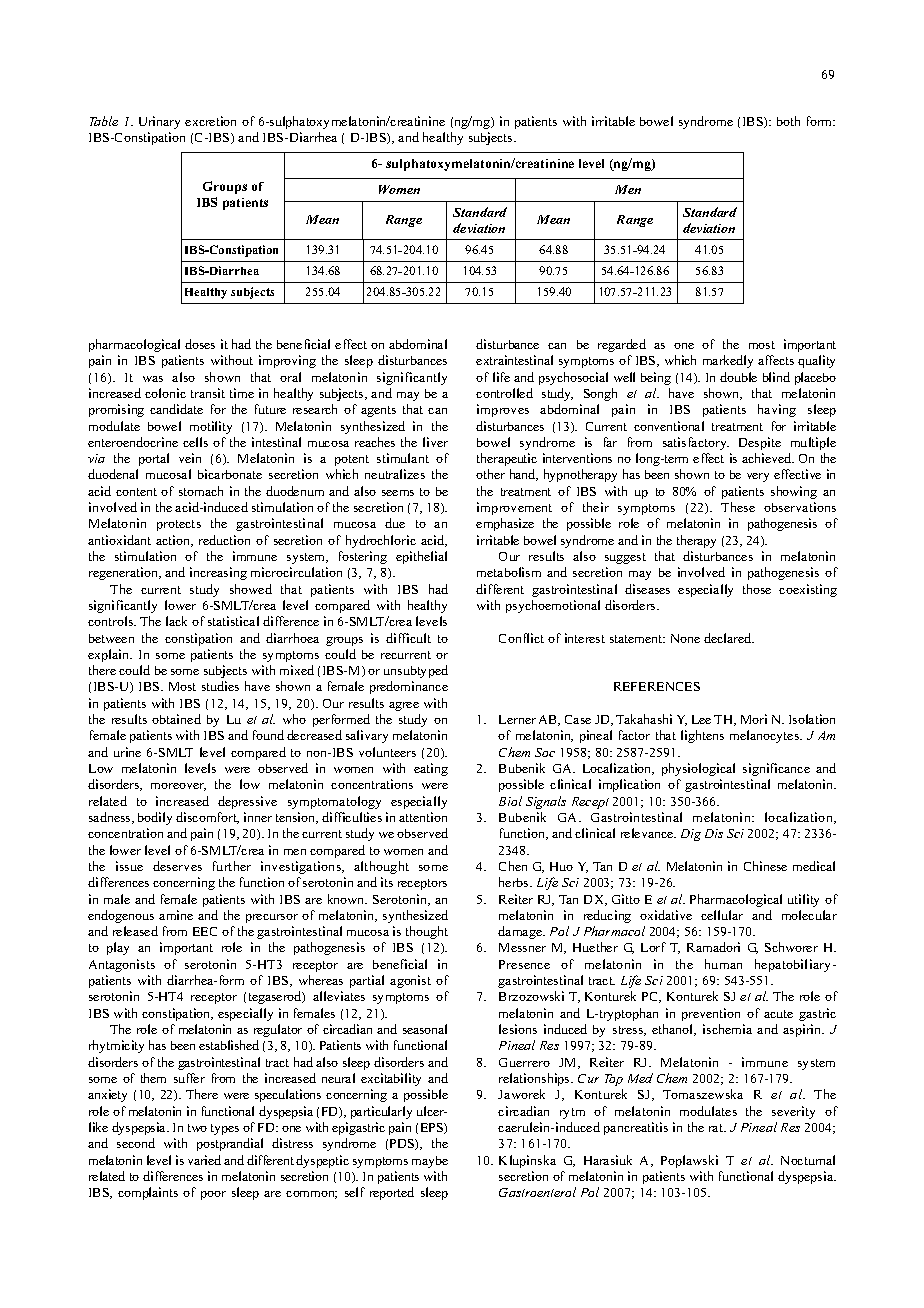  I want to click on declared, so click(729, 638).
